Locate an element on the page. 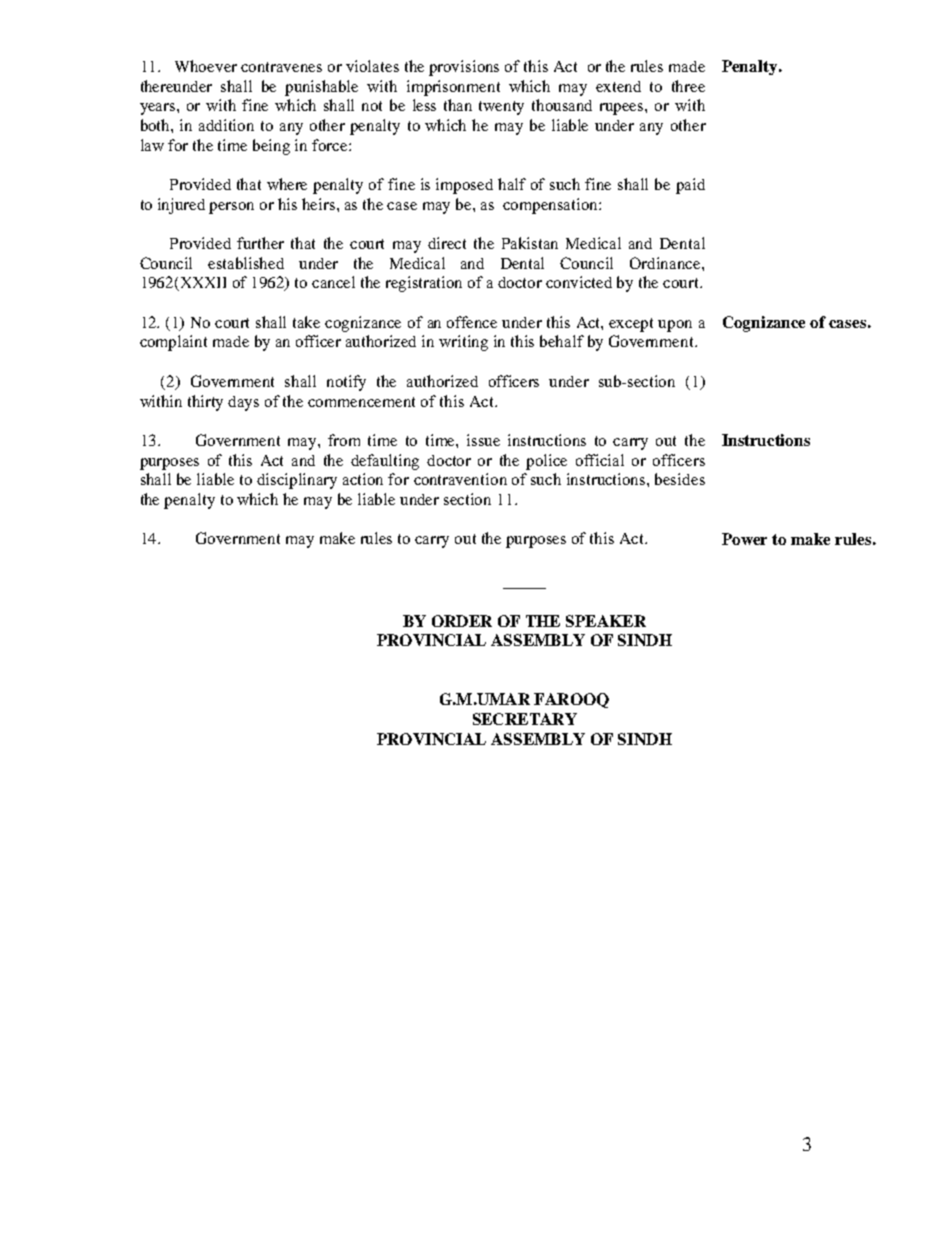 The height and width of the document is (1233, 952). Whoever is located at coordinates (206, 66).
